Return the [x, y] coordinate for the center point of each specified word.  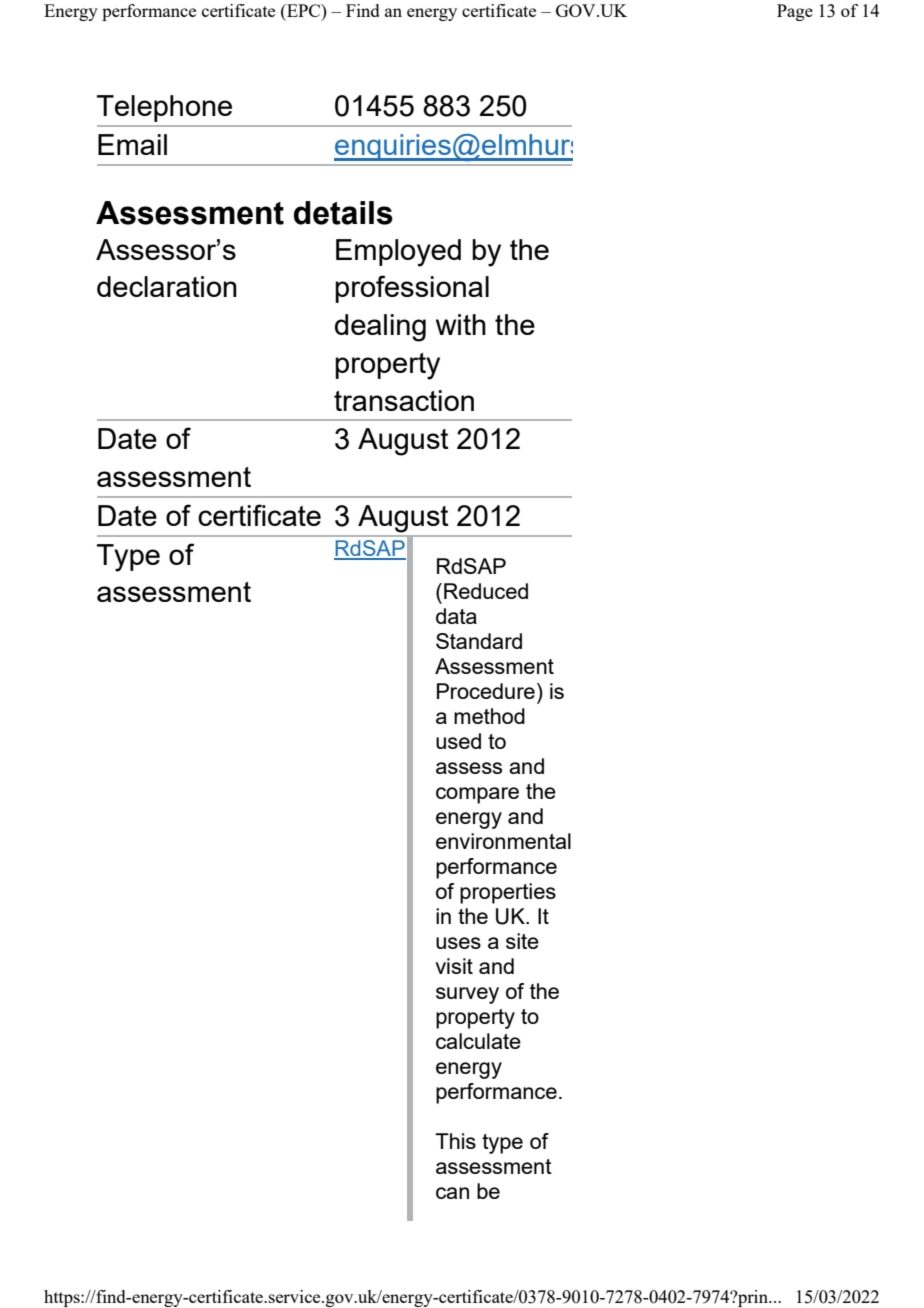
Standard [479, 641]
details [343, 213]
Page [795, 12]
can [452, 1193]
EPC [304, 10]
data [456, 616]
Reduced [486, 591]
